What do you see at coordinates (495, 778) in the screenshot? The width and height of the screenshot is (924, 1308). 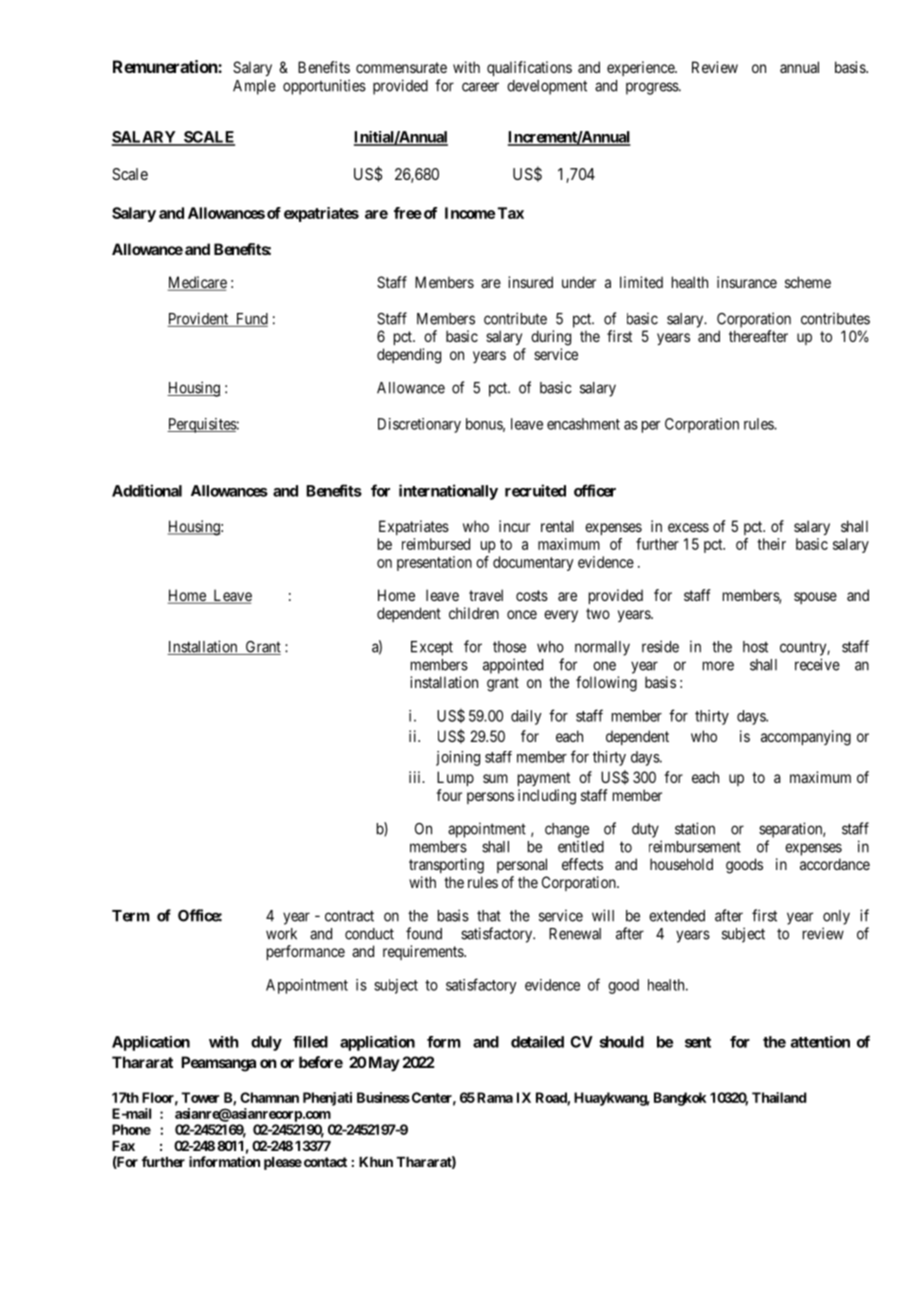 I see `sum` at bounding box center [495, 778].
